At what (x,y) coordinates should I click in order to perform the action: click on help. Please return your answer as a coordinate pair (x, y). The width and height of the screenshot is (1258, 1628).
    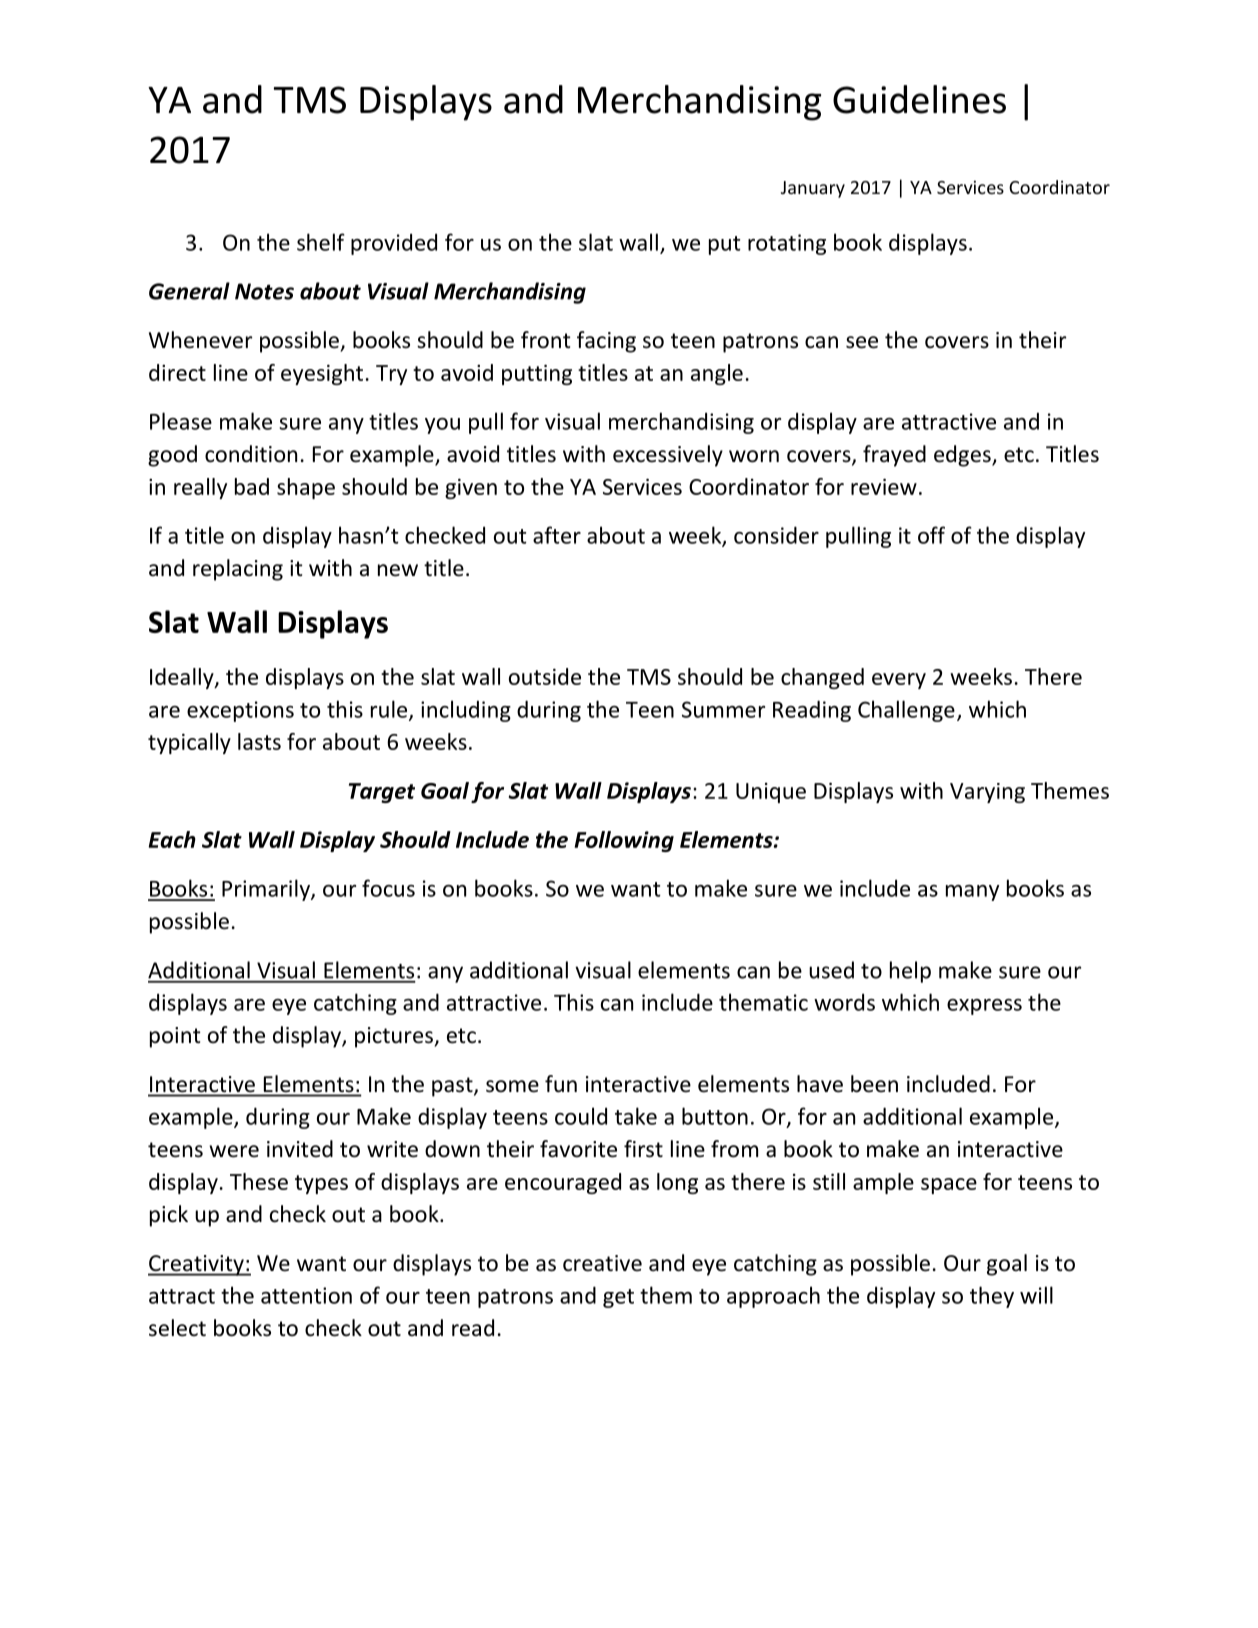
    Looking at the image, I should click on (910, 972).
